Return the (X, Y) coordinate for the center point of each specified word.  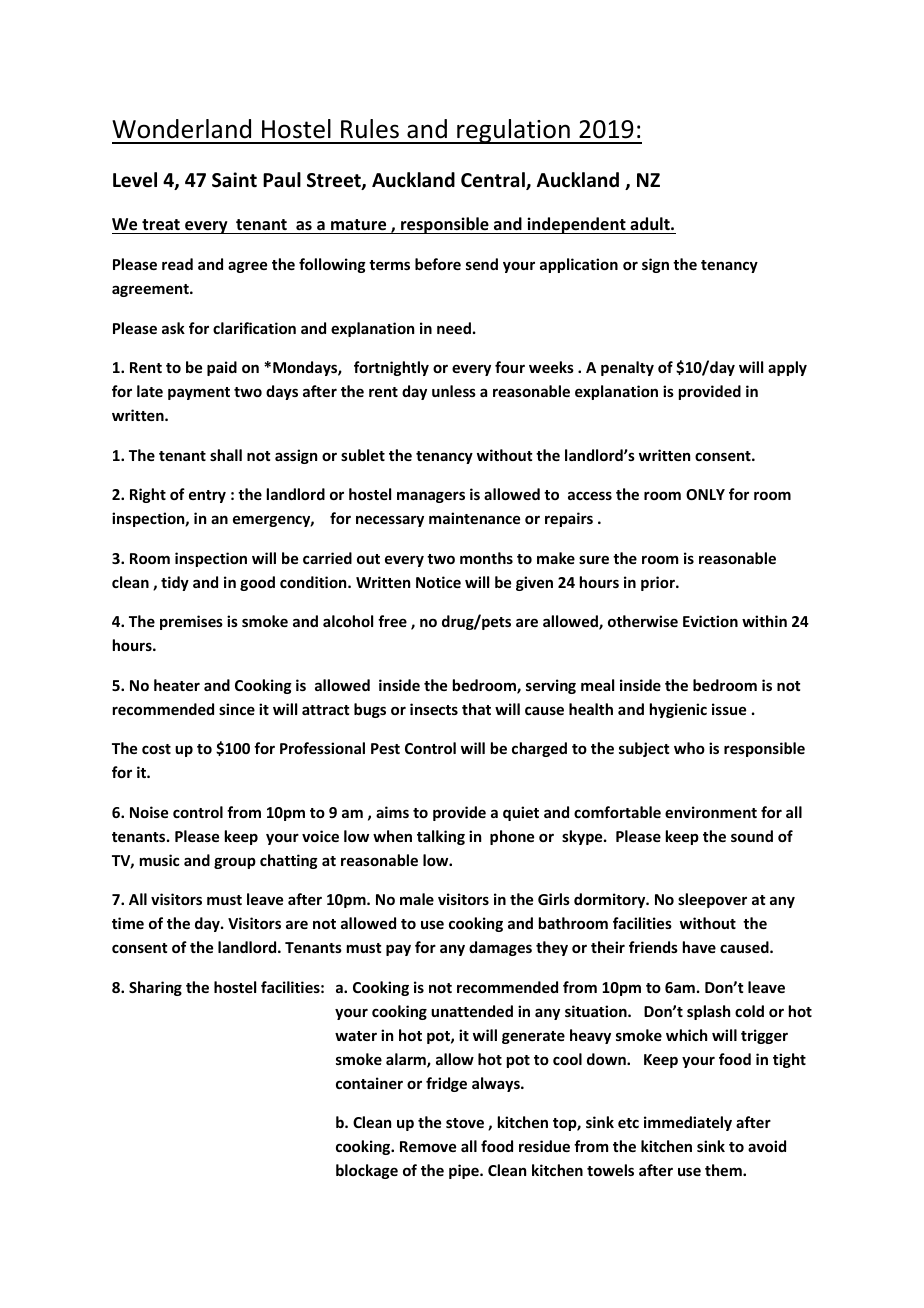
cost (156, 749)
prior (659, 583)
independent (576, 225)
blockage (367, 1171)
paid (222, 368)
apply (787, 368)
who (689, 748)
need (454, 328)
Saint (234, 180)
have (699, 947)
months (486, 558)
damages (500, 948)
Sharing (155, 988)
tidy (175, 583)
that (476, 709)
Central (494, 181)
